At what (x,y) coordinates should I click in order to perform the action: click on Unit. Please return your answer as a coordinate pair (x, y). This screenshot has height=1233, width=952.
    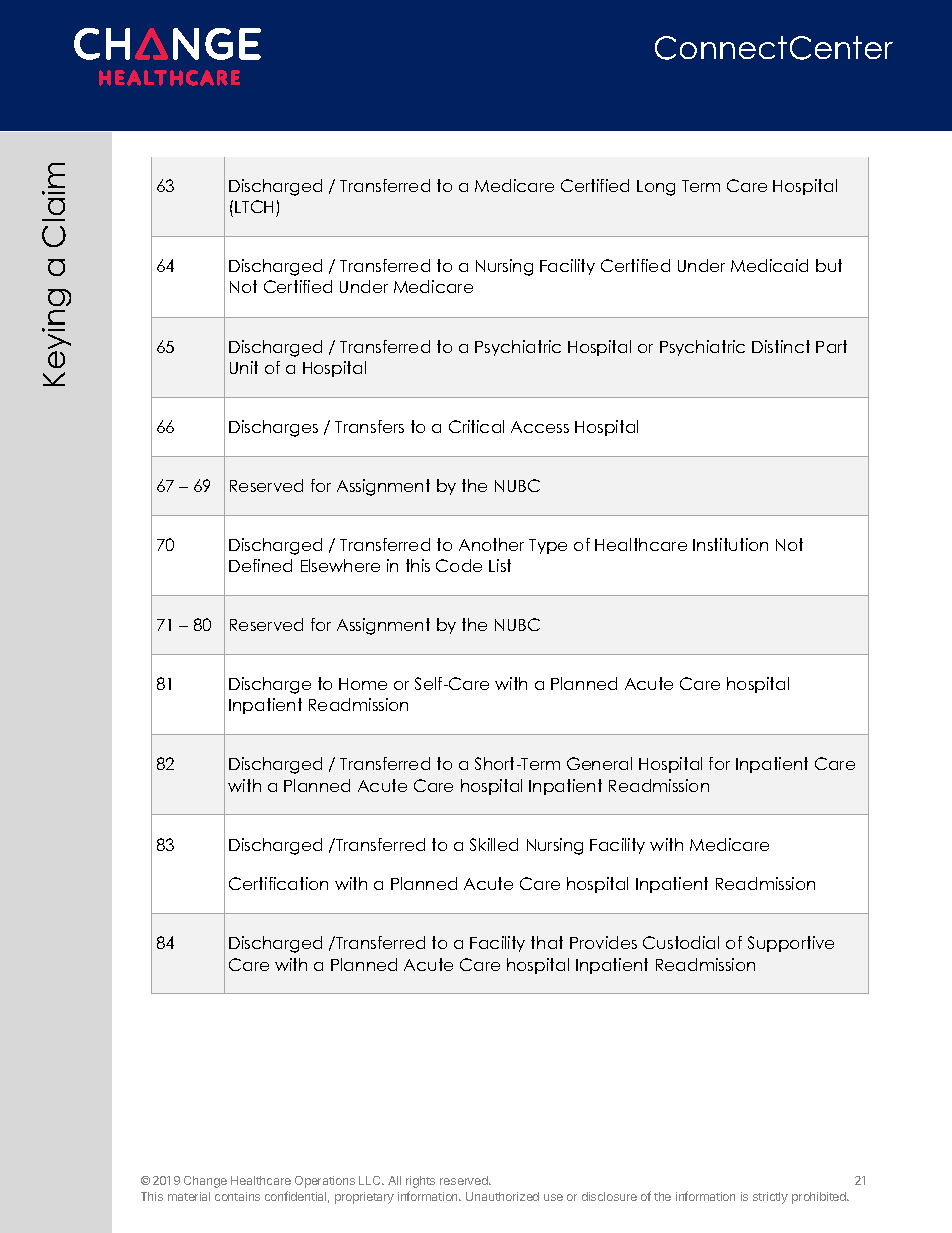
    Looking at the image, I should click on (244, 367).
